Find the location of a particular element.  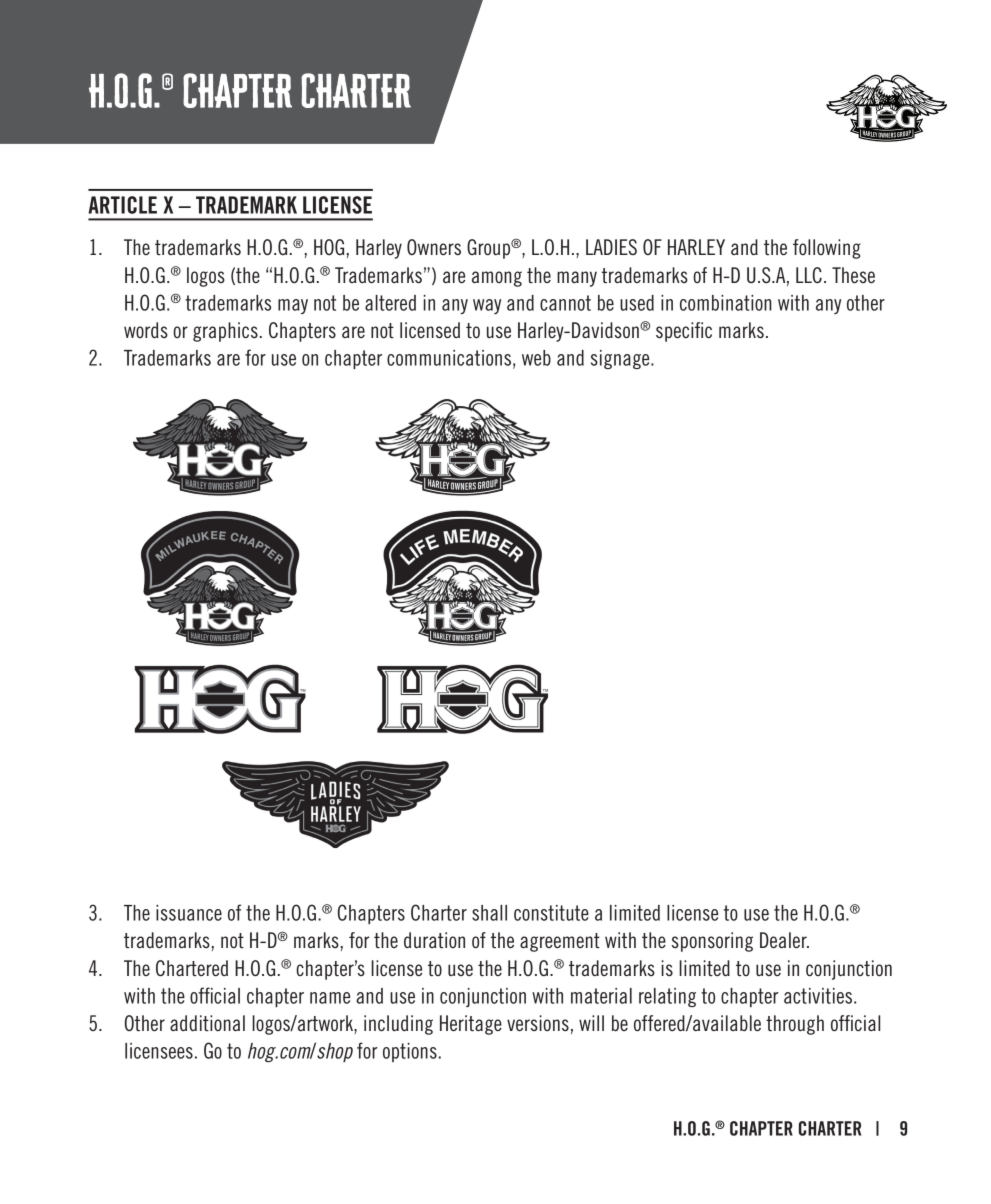

Heritage is located at coordinates (471, 1025).
